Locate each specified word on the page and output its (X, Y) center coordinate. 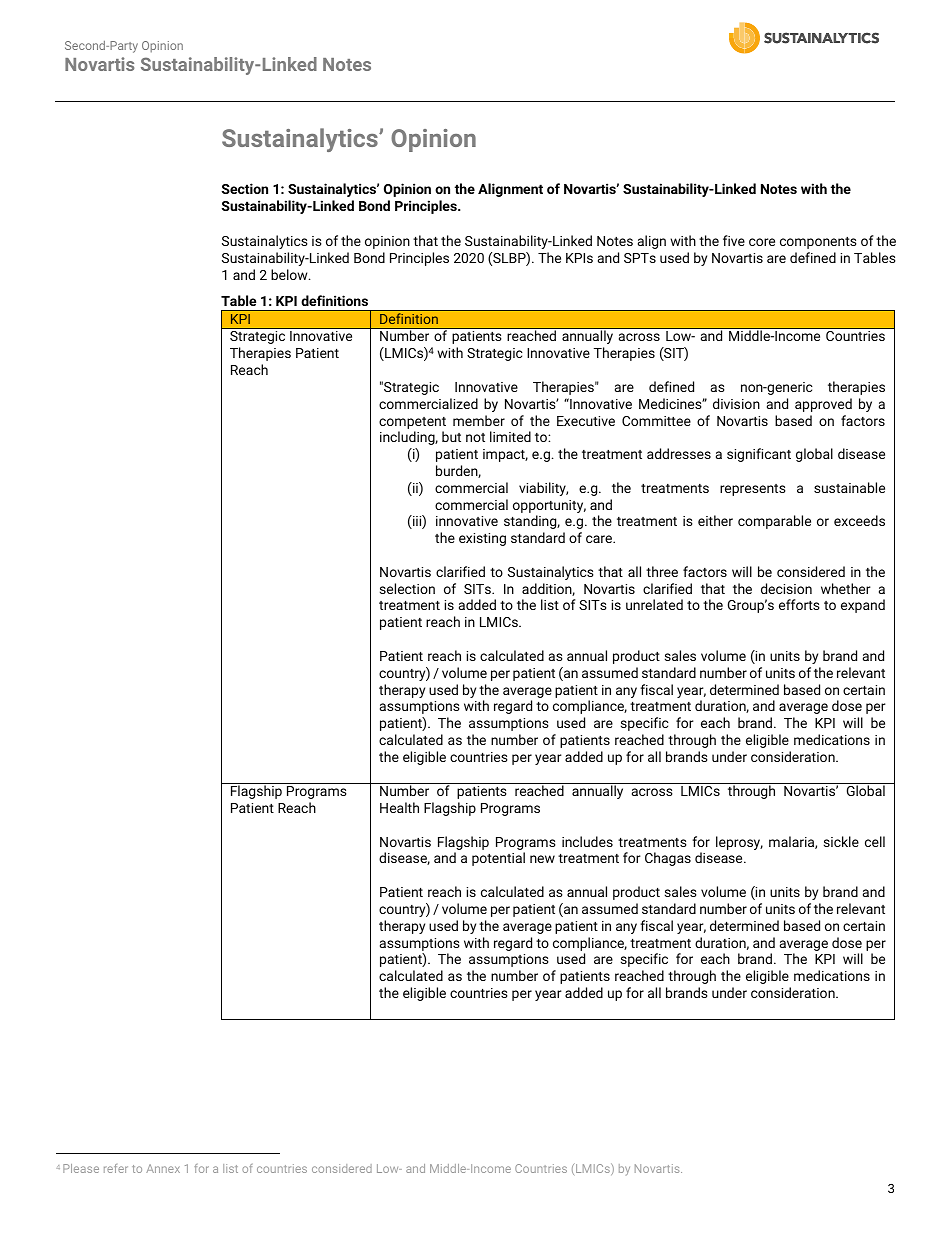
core (762, 242)
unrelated (654, 604)
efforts (799, 604)
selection (407, 588)
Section (245, 188)
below (290, 274)
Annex (163, 1168)
